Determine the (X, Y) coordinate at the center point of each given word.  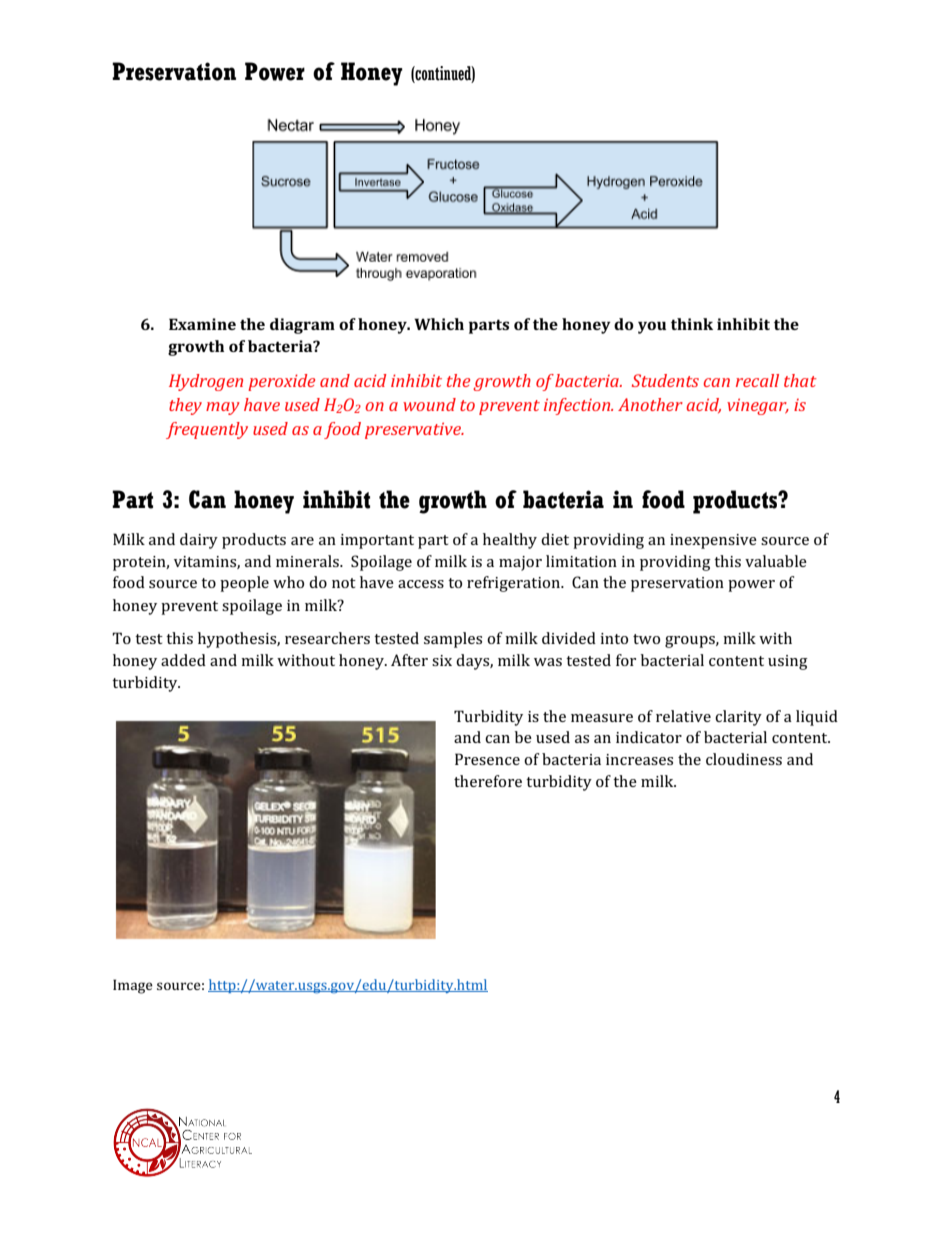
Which (439, 324)
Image (133, 986)
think (692, 324)
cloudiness (744, 759)
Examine (202, 324)
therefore (488, 781)
